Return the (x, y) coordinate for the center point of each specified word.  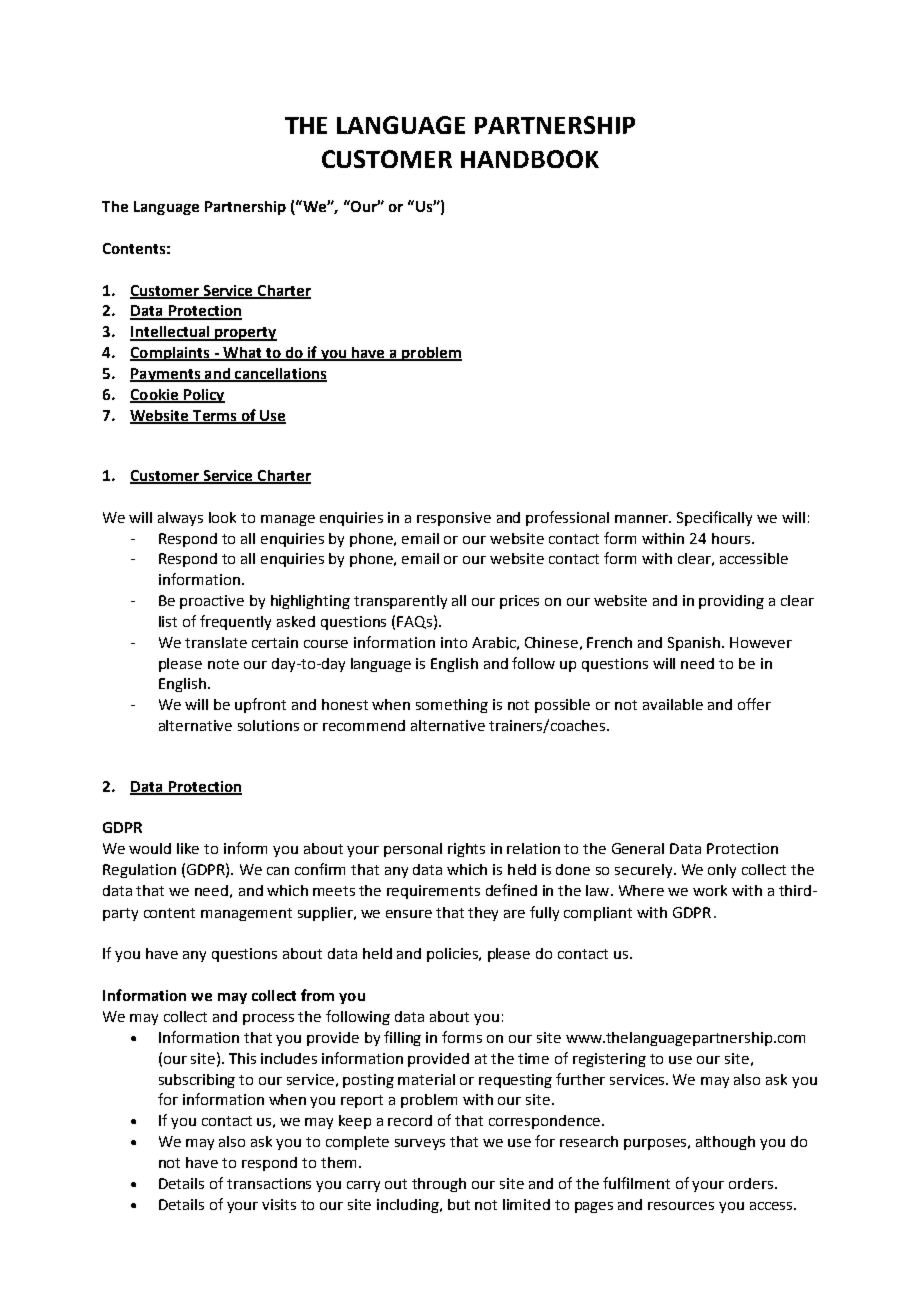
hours (732, 538)
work (710, 890)
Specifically (714, 518)
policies (453, 955)
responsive (454, 519)
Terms (215, 416)
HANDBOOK (530, 159)
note (223, 664)
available (673, 704)
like (188, 848)
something (452, 706)
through (439, 1185)
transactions (269, 1183)
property (245, 334)
